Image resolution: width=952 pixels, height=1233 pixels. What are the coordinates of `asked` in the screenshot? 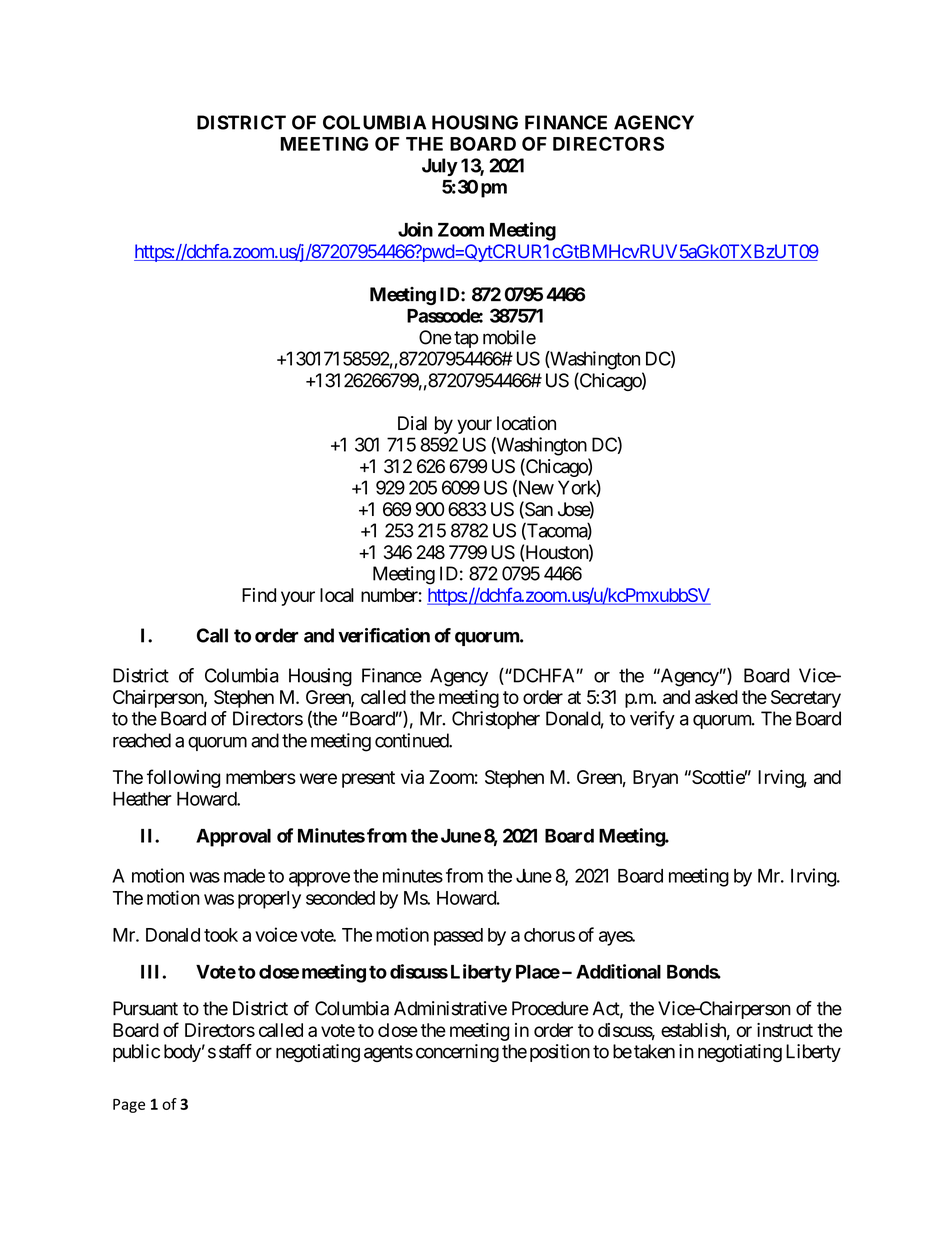 It's located at (716, 697).
